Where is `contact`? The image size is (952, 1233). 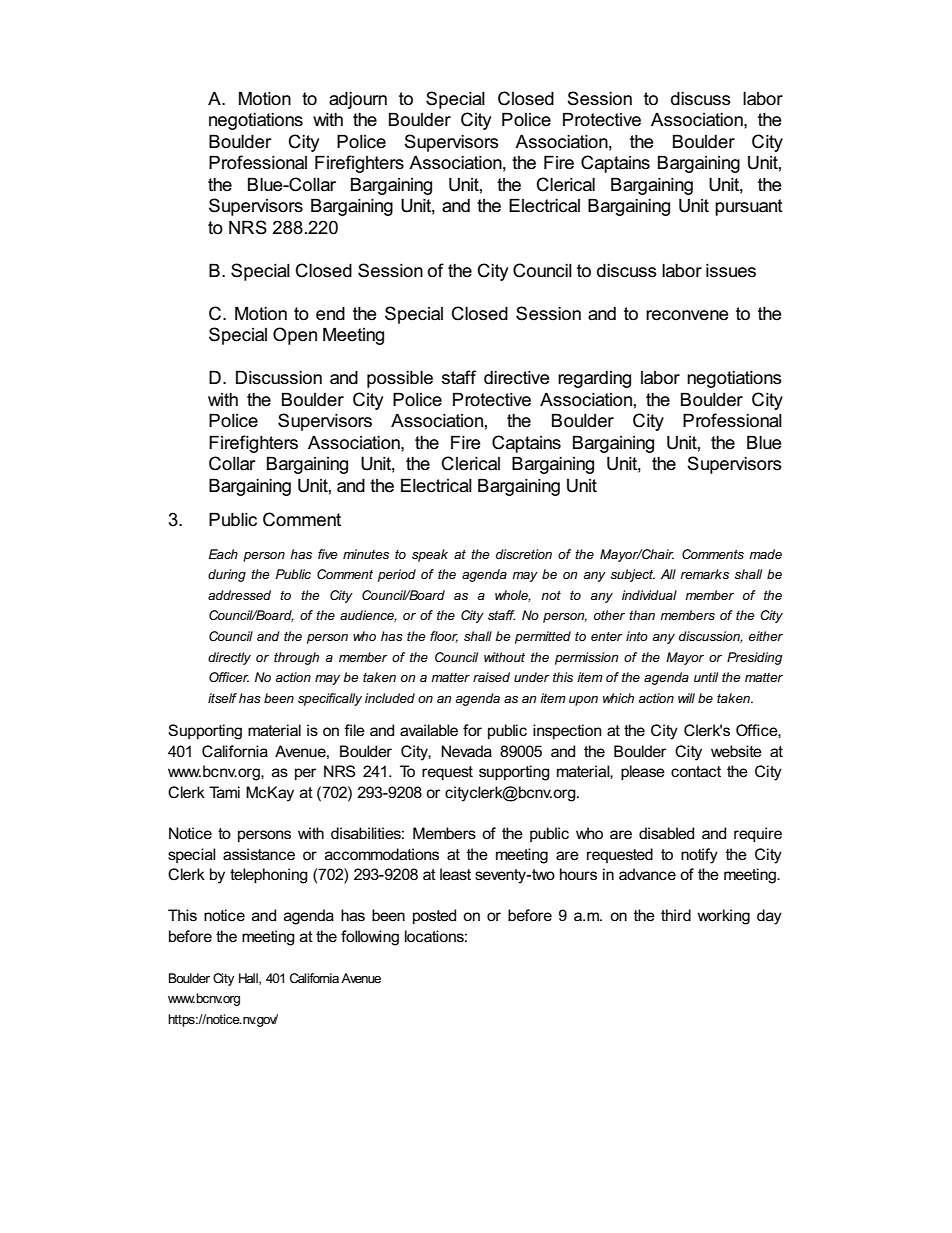
contact is located at coordinates (696, 771).
